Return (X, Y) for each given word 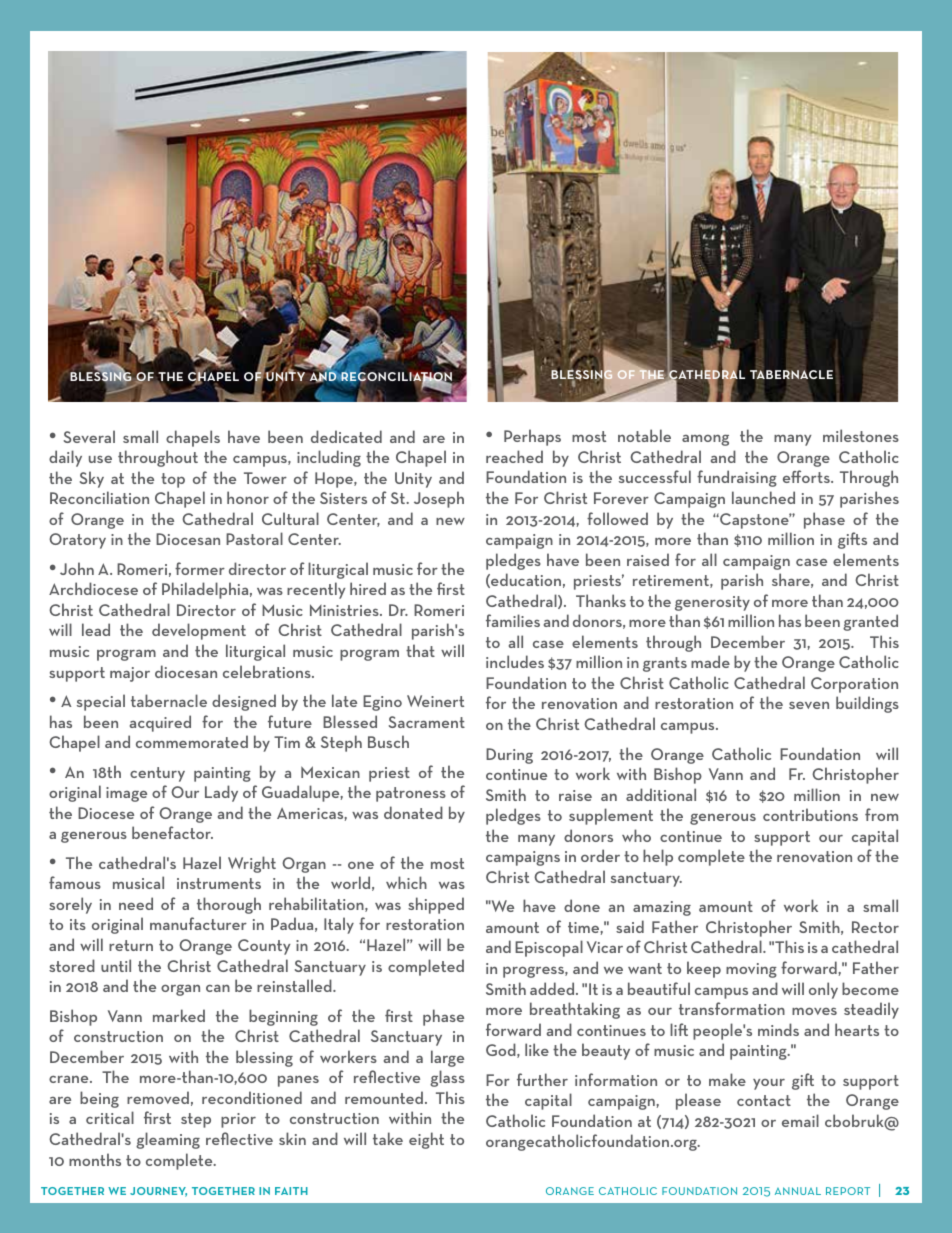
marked (179, 1015)
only (823, 990)
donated (413, 812)
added (553, 988)
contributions (810, 814)
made (710, 661)
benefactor (172, 832)
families (513, 620)
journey (158, 1192)
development (199, 631)
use (100, 459)
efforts (807, 476)
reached (514, 456)
